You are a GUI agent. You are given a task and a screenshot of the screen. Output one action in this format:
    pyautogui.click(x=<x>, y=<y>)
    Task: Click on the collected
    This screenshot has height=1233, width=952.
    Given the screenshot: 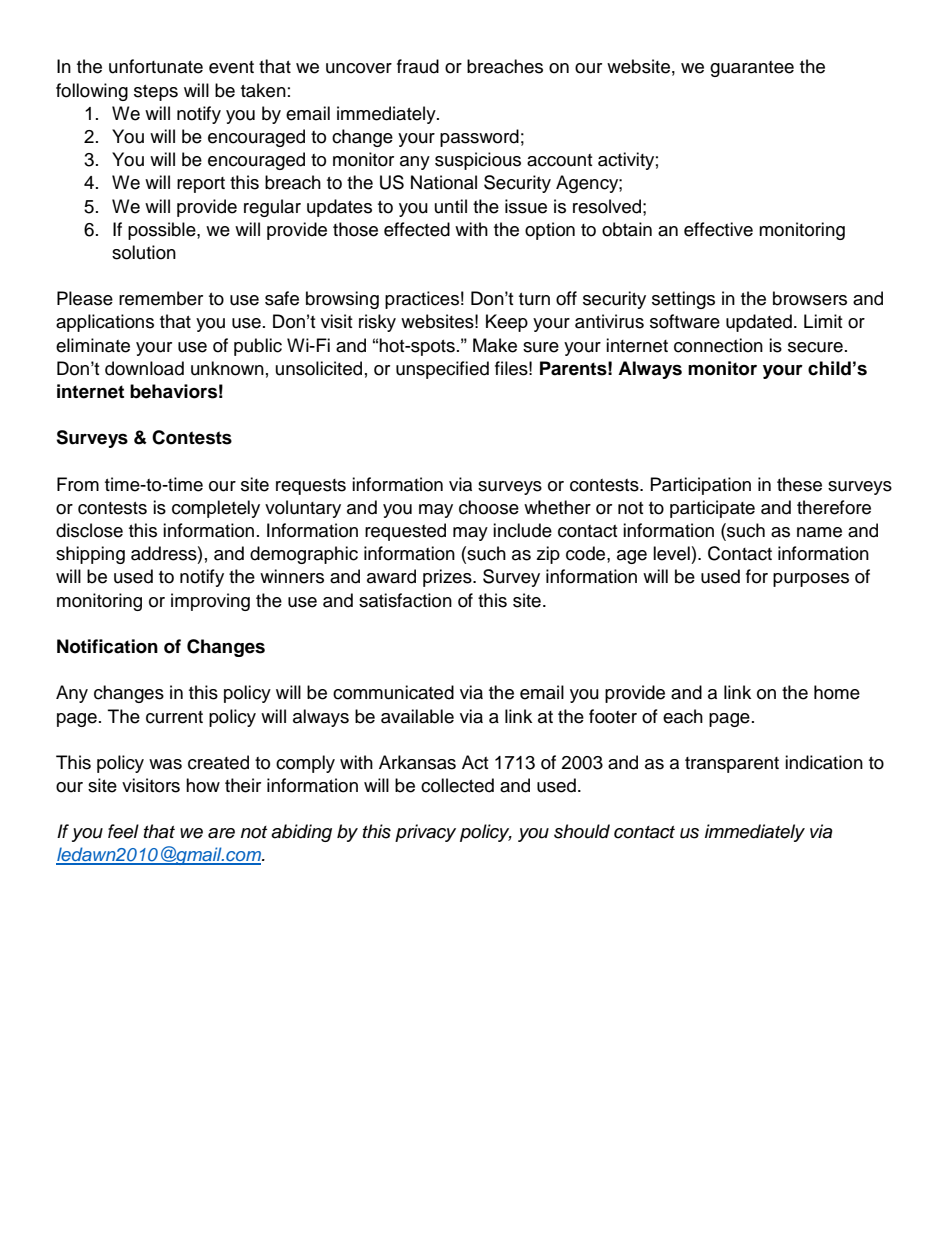 What is the action you would take?
    pyautogui.click(x=457, y=785)
